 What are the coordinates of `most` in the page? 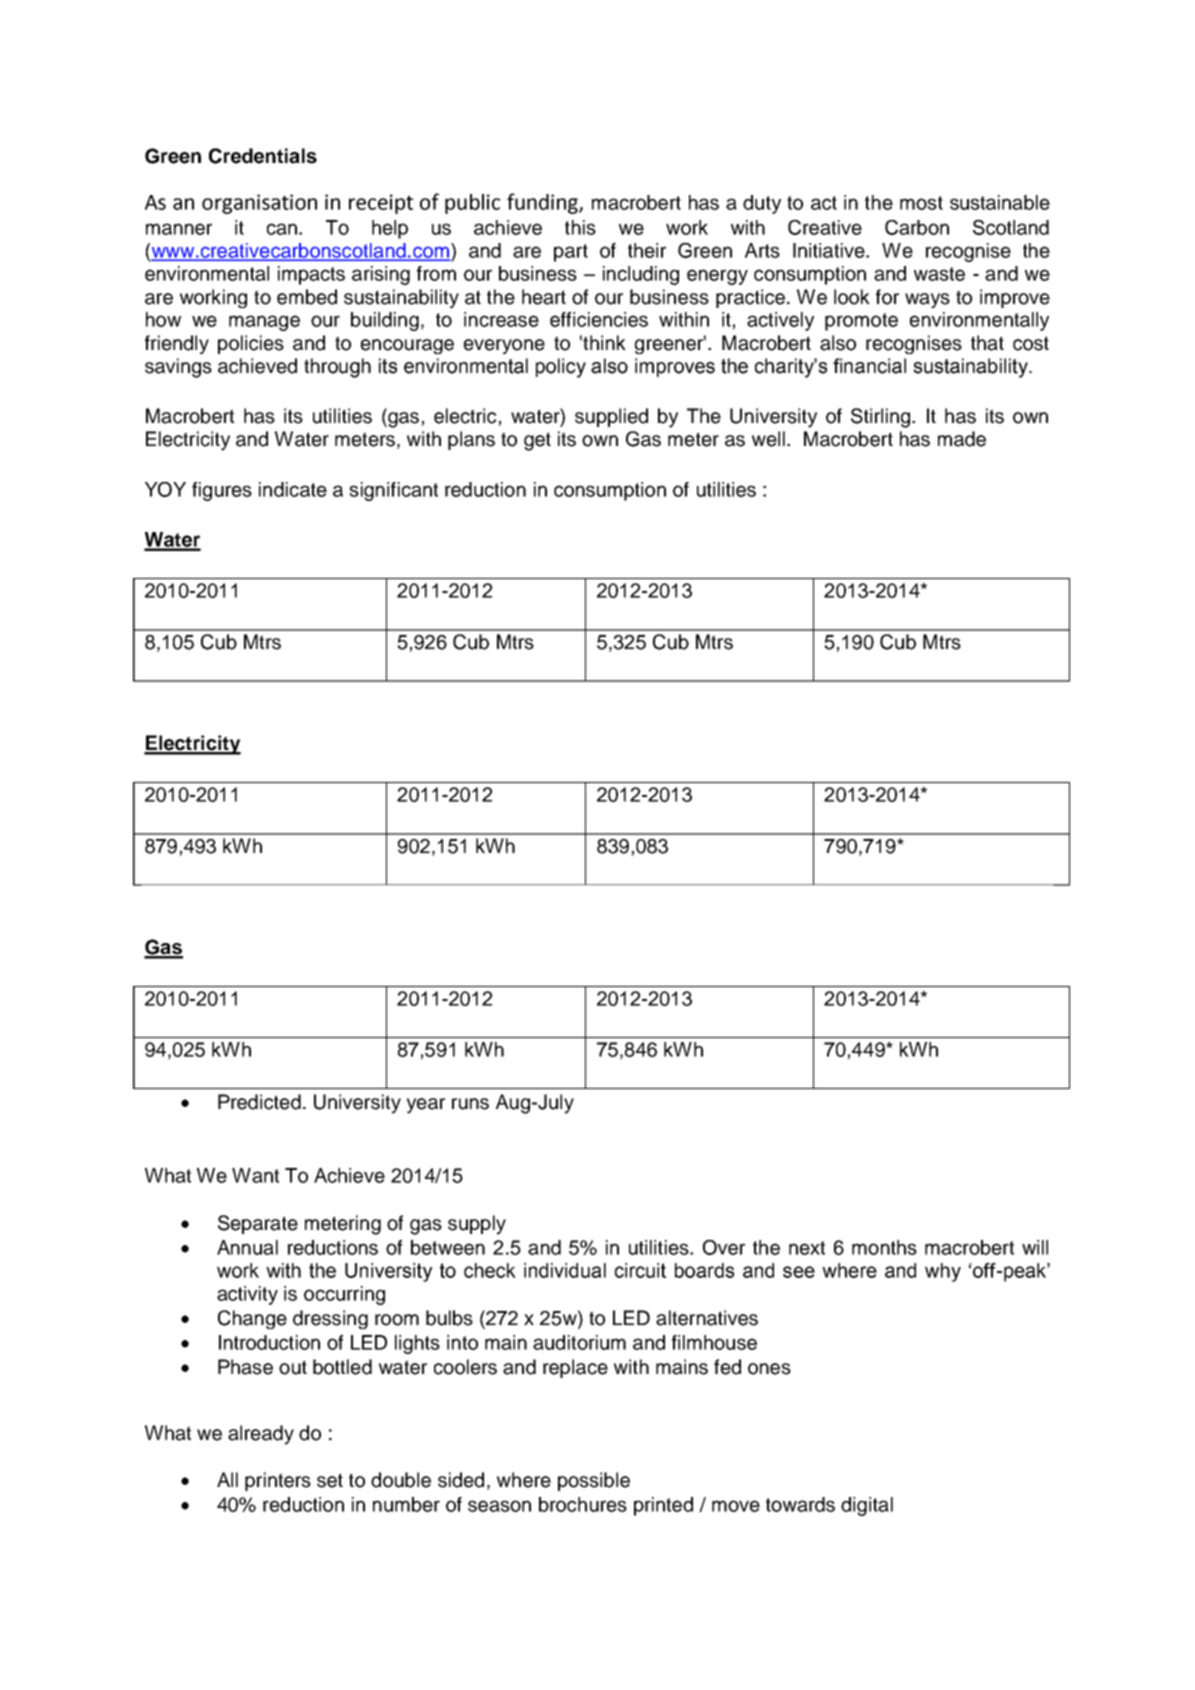 It's located at (921, 203).
